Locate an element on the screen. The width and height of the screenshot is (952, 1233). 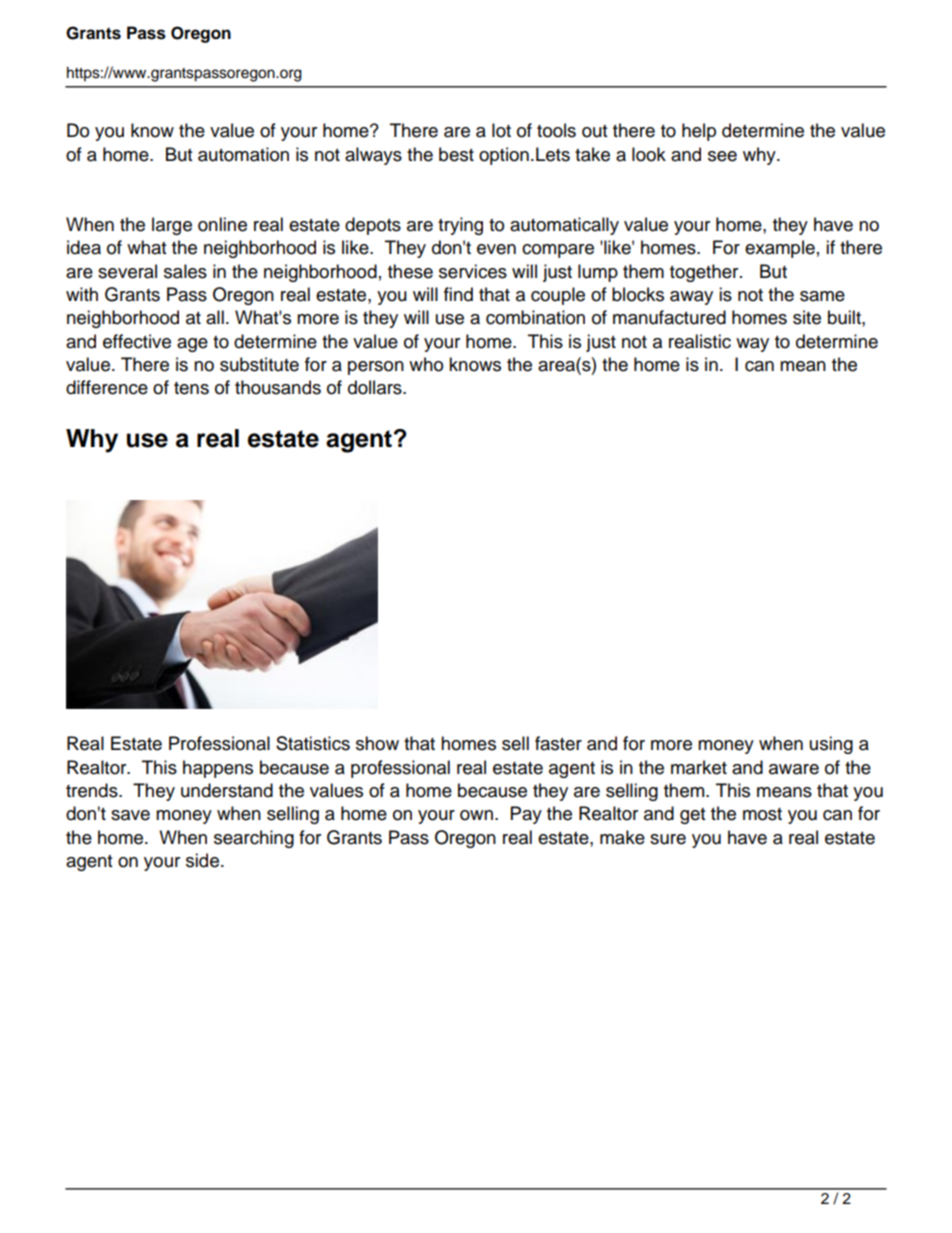
see is located at coordinates (722, 156).
